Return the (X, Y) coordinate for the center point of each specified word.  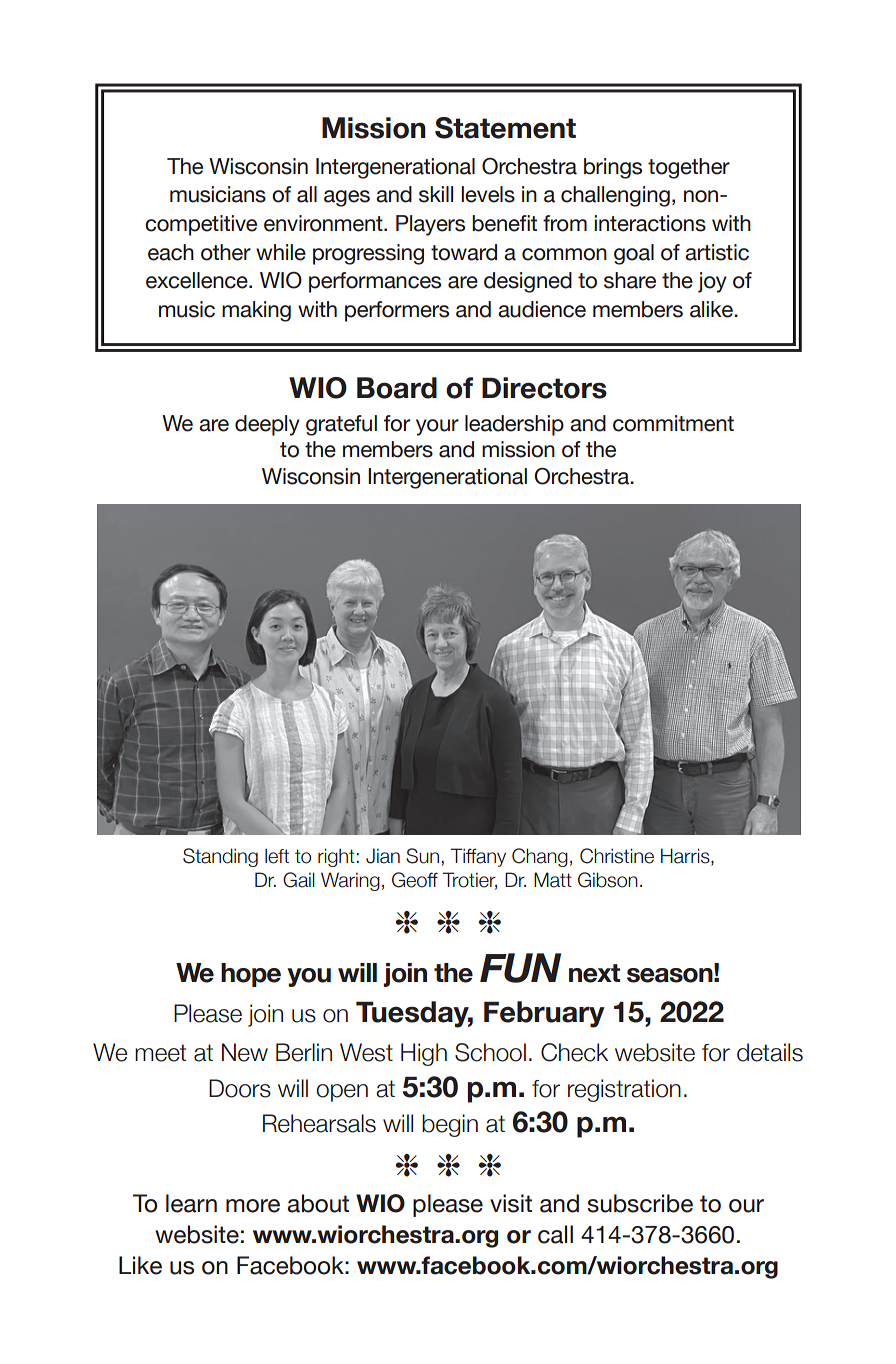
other (226, 252)
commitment (673, 423)
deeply (267, 425)
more (253, 1206)
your (437, 427)
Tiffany (478, 857)
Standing (220, 857)
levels (488, 194)
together (689, 168)
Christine (617, 856)
